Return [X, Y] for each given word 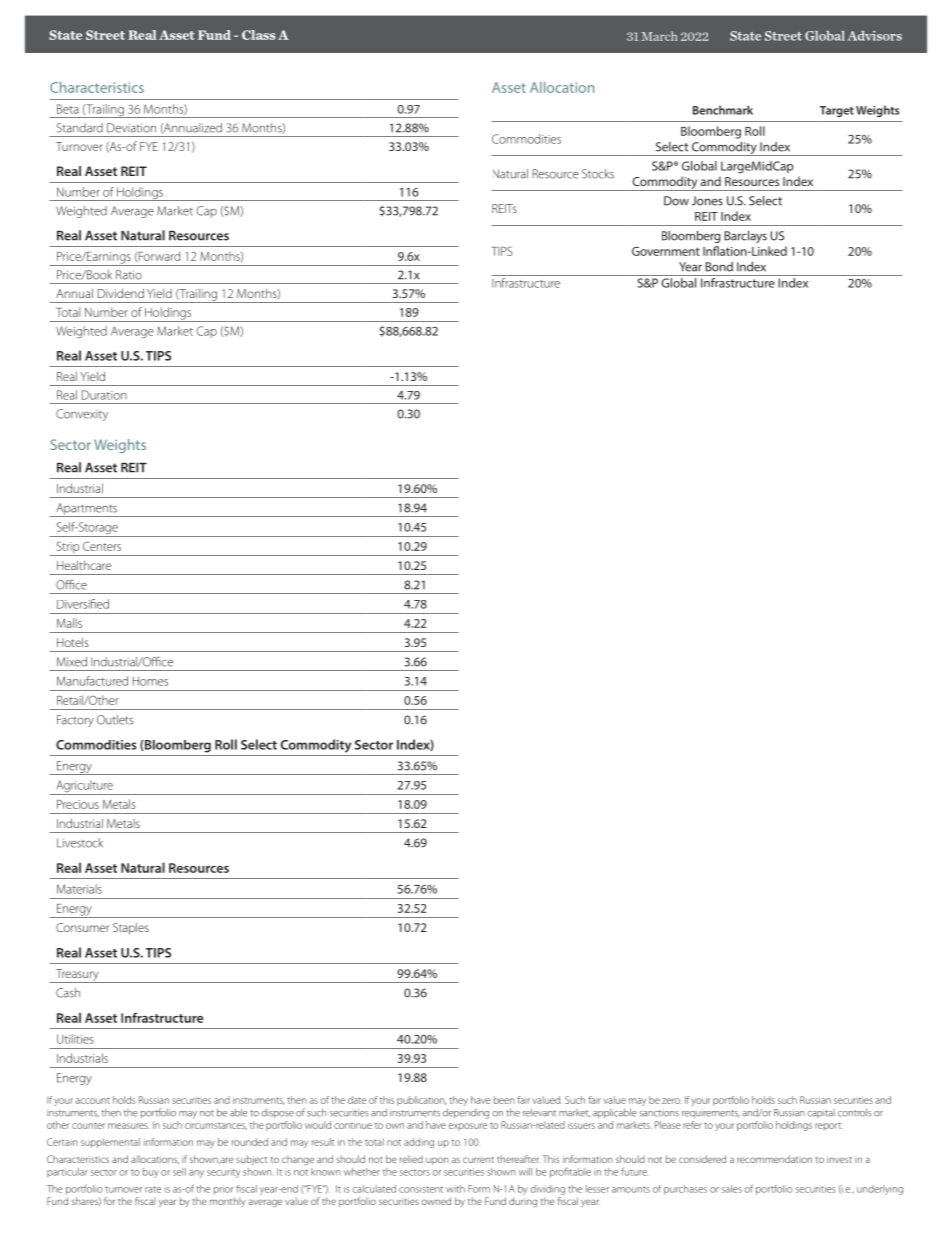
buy [151, 1173]
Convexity [82, 415]
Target [837, 111]
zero [672, 1101]
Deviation [131, 128]
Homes [150, 681]
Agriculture [84, 787]
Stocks [598, 174]
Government [666, 251]
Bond [719, 267]
